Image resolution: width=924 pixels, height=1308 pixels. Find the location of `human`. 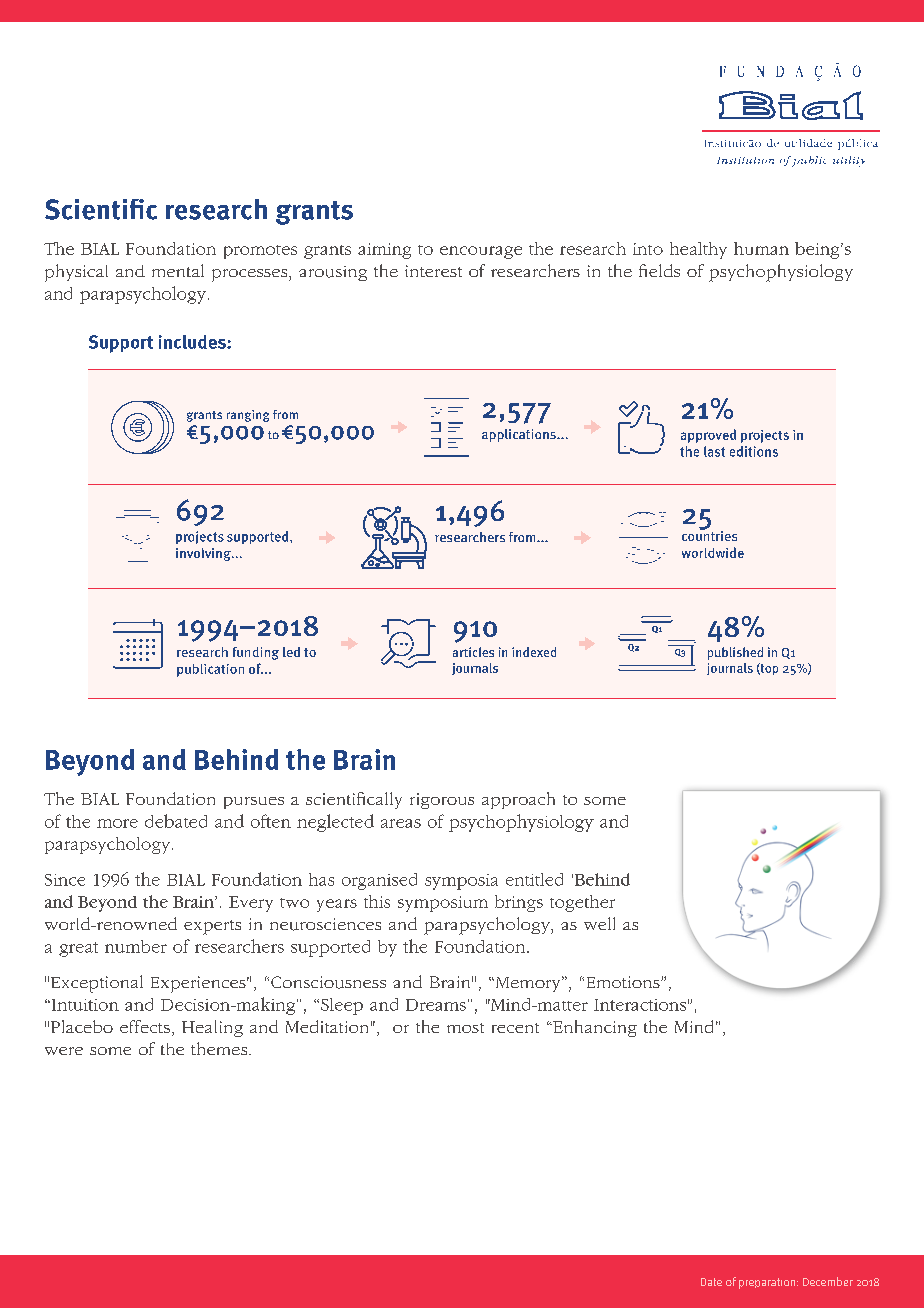

human is located at coordinates (761, 248).
